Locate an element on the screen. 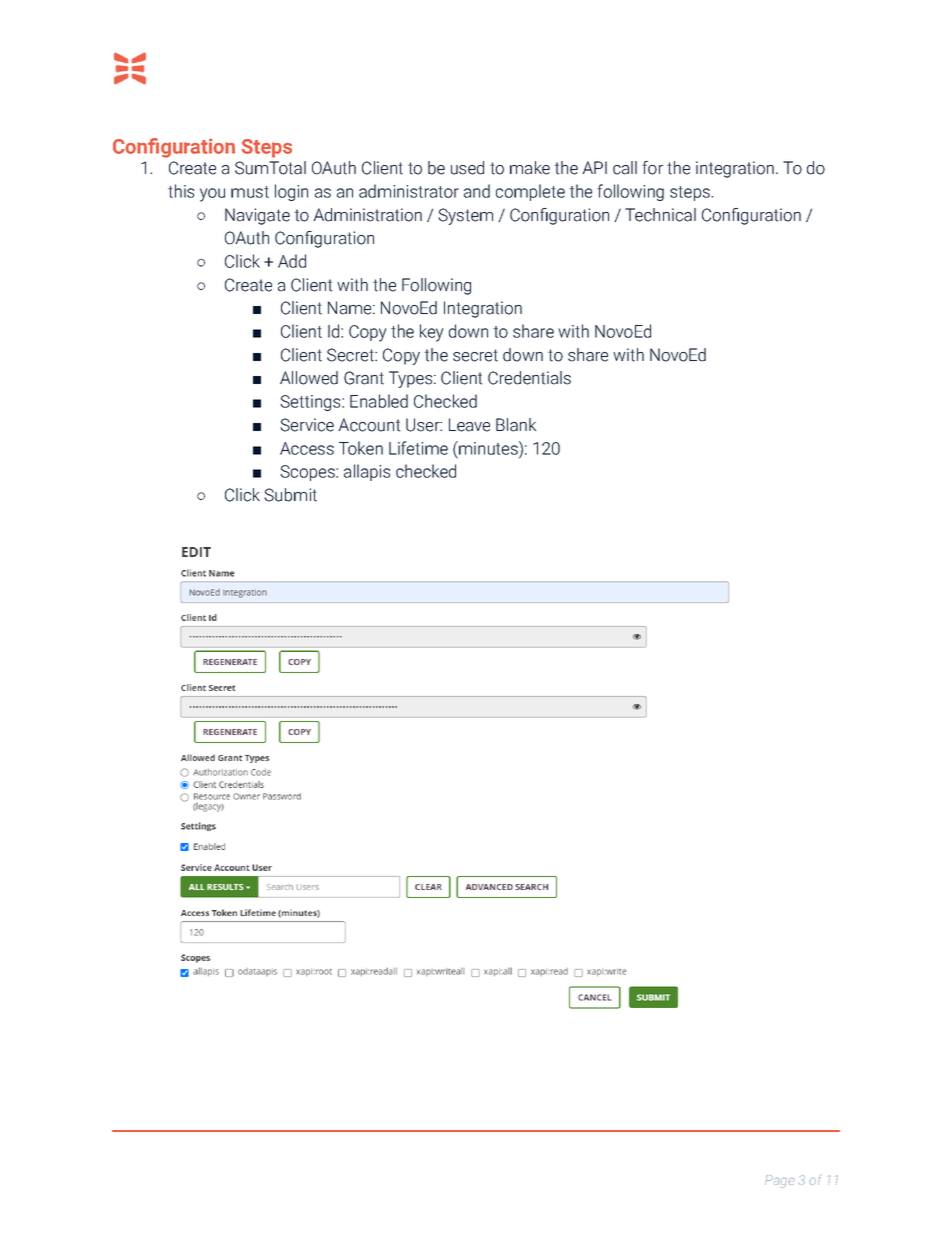 This screenshot has height=1233, width=952. must is located at coordinates (250, 192).
